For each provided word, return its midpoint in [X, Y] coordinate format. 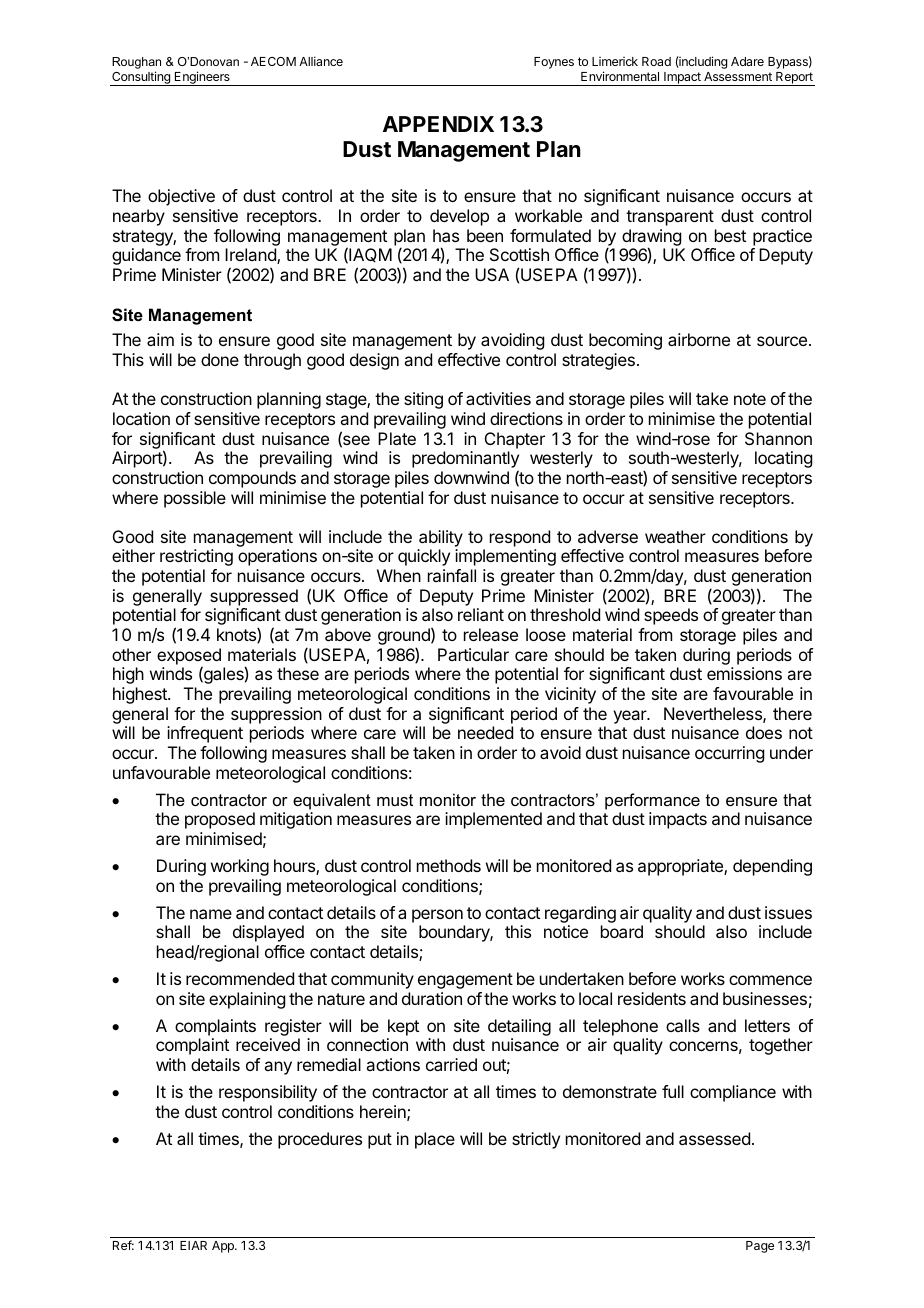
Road [656, 61]
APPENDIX [438, 124]
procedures [320, 1140]
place [435, 1140]
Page [760, 1247]
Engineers [202, 78]
